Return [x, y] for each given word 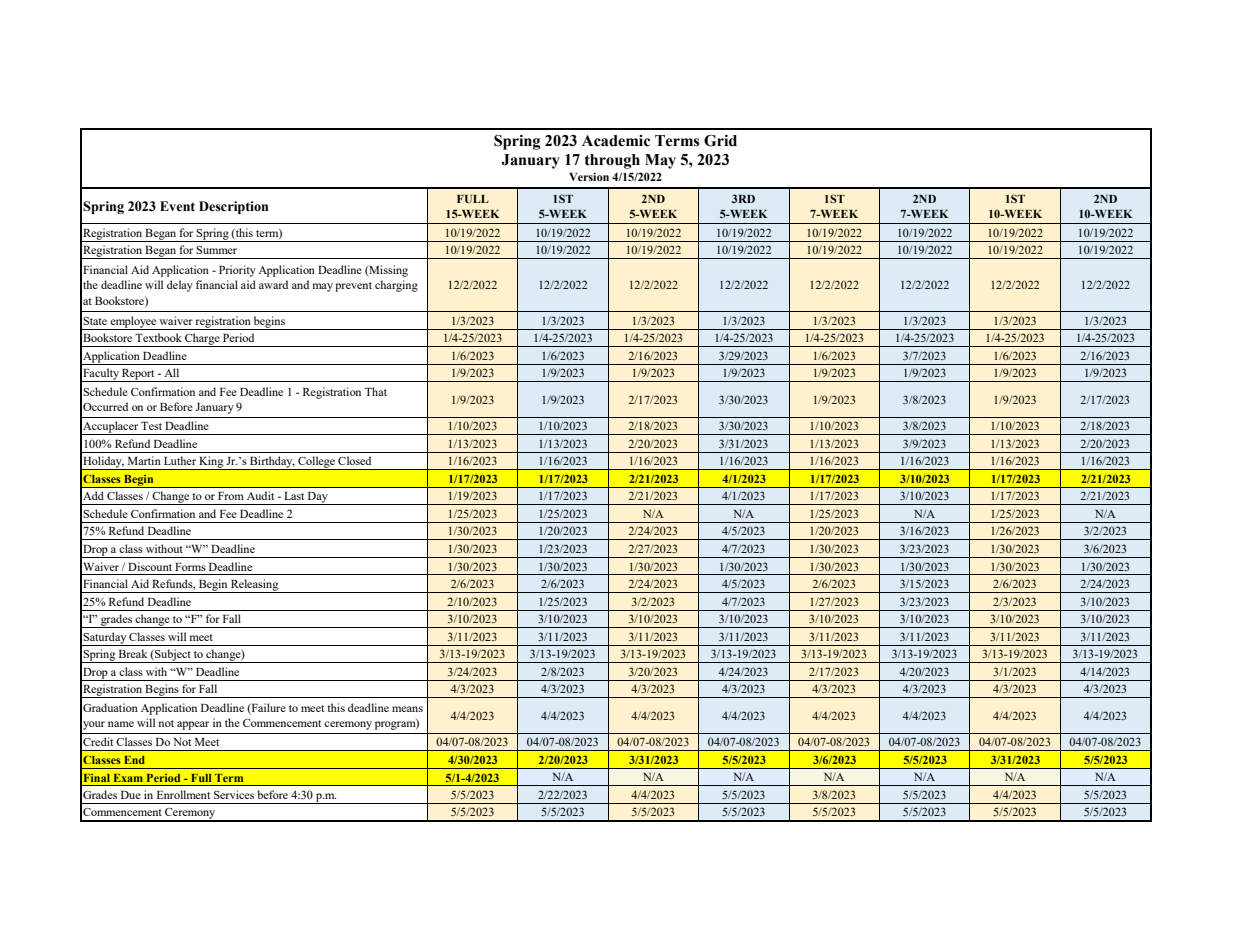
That [376, 391]
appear [193, 725]
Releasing [255, 586]
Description [234, 207]
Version [589, 176]
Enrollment [183, 794]
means [407, 709]
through [612, 161]
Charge [202, 340]
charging [396, 286]
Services [234, 794]
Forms [190, 567]
